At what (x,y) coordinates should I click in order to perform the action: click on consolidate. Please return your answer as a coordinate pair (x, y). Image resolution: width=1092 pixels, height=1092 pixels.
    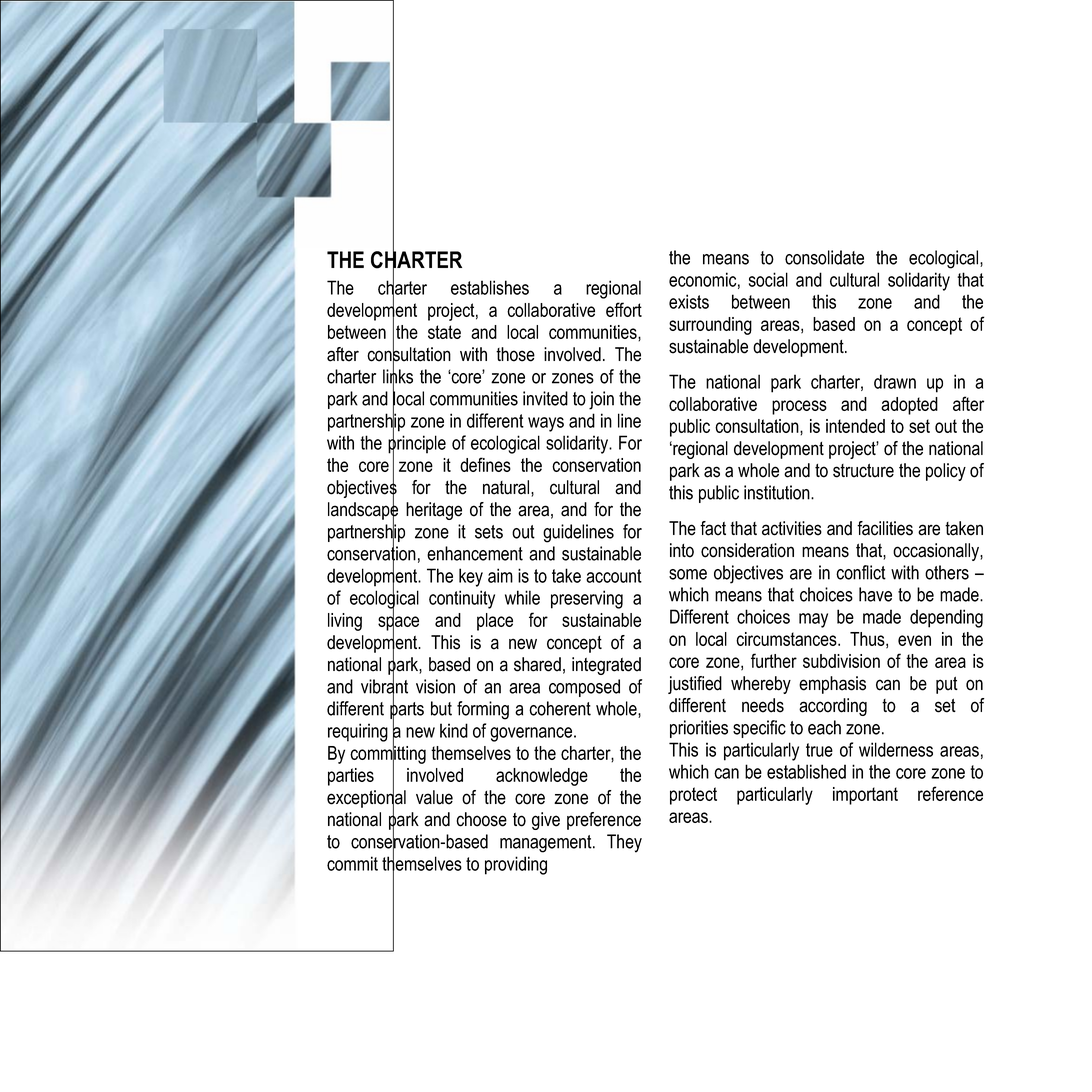
    Looking at the image, I should click on (824, 257).
